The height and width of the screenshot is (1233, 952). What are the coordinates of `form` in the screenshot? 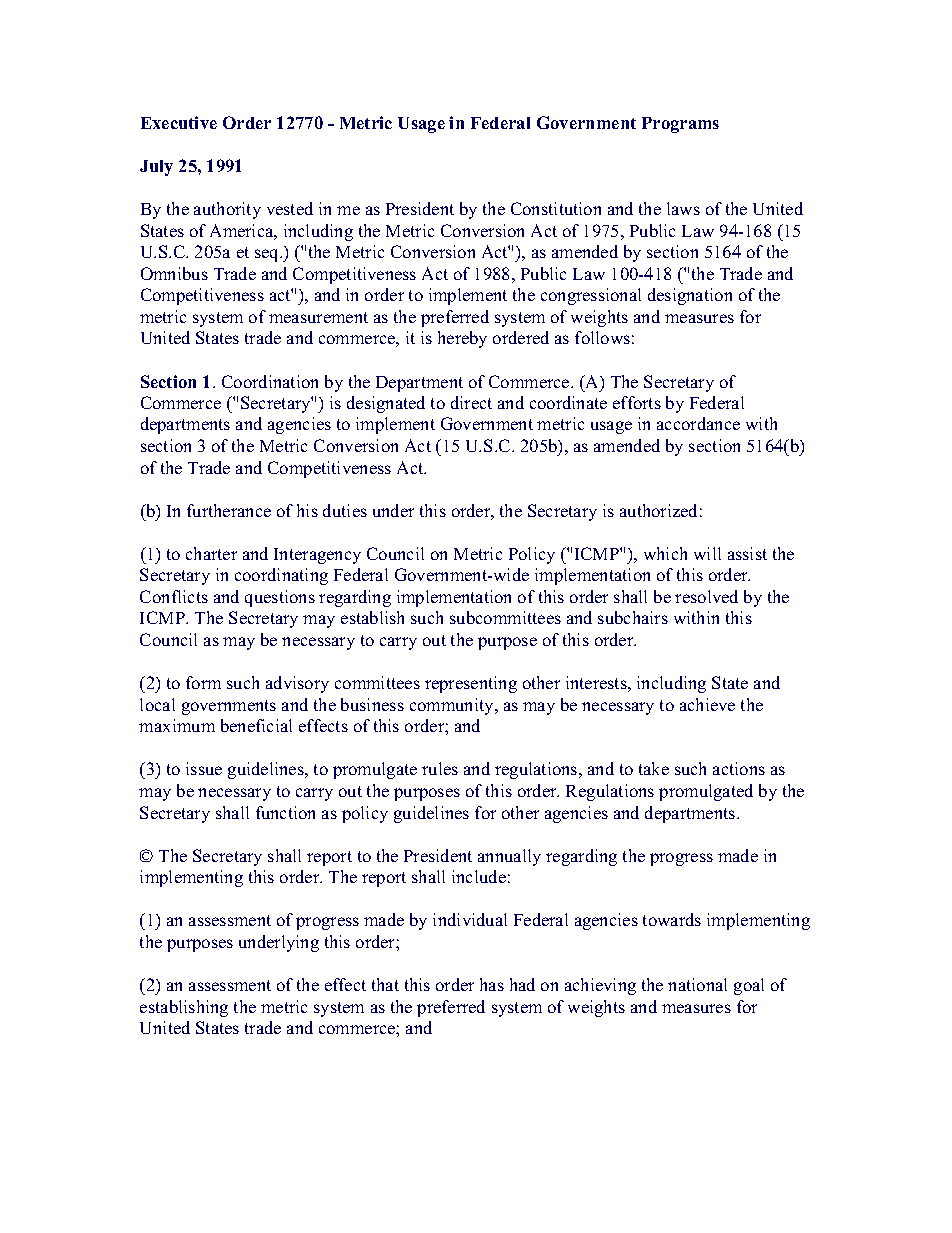 It's located at (203, 682).
